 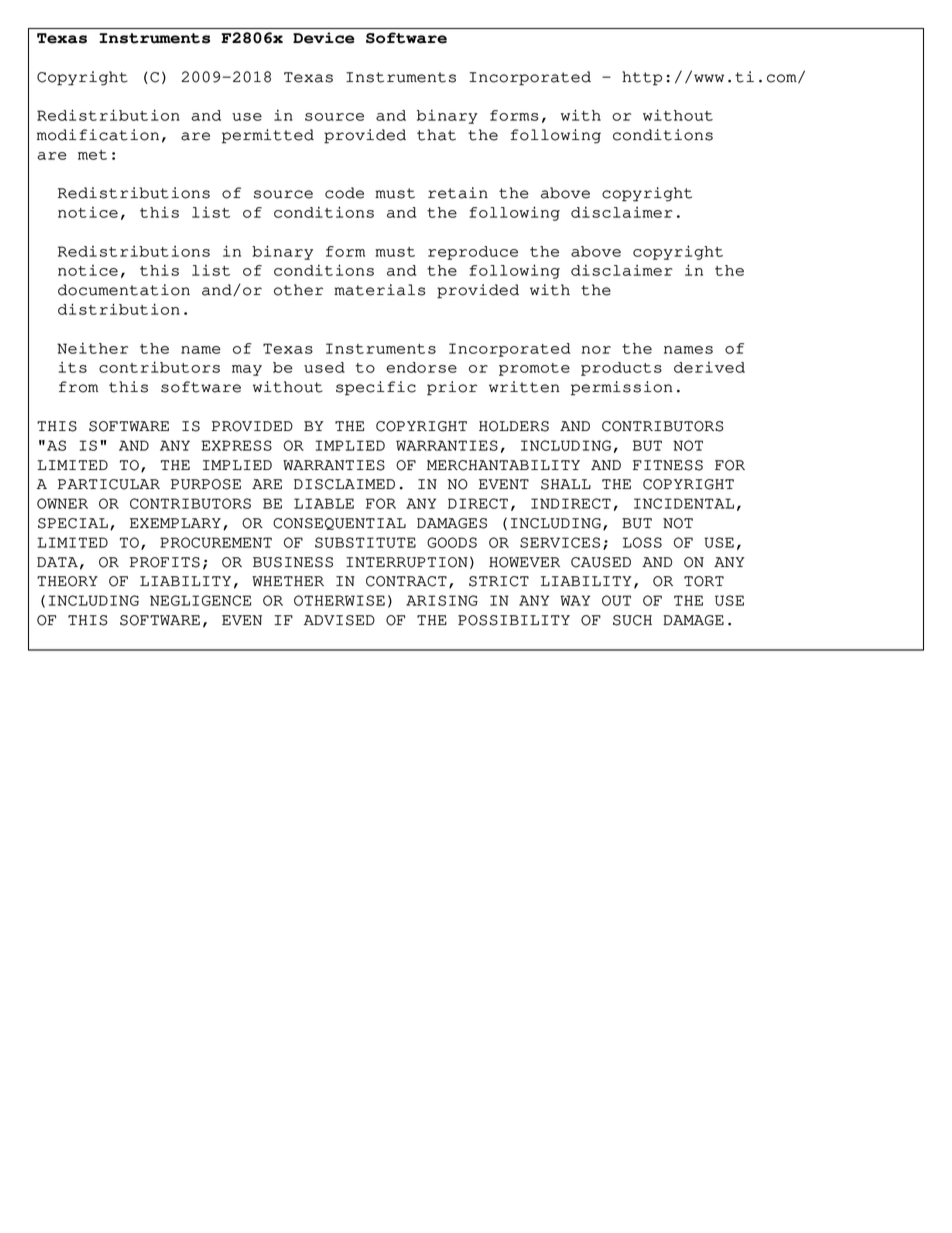 What do you see at coordinates (668, 465) in the screenshot?
I see `FITNESS` at bounding box center [668, 465].
